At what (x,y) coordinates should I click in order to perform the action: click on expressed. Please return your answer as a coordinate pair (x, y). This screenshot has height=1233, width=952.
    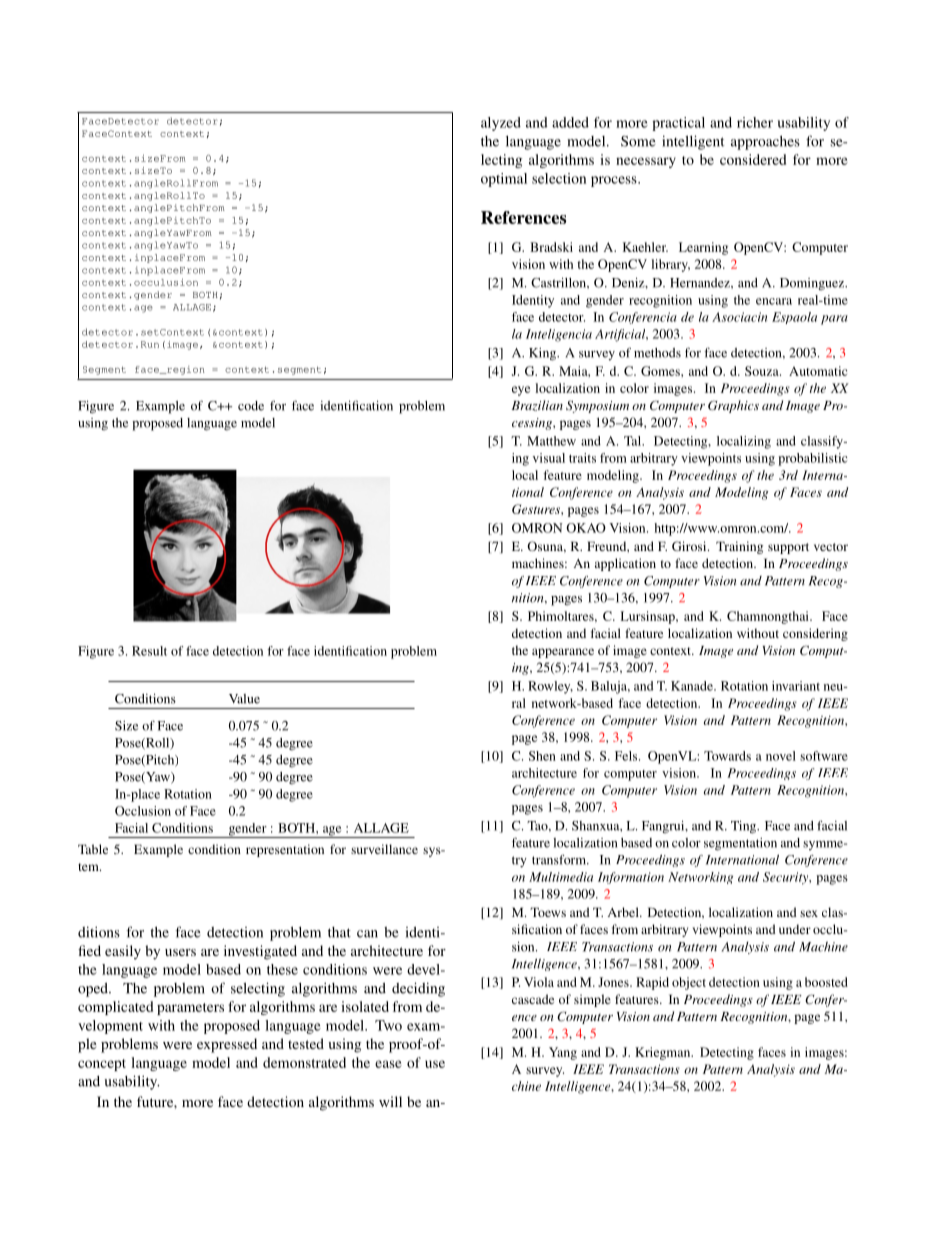
    Looking at the image, I should click on (227, 1045).
